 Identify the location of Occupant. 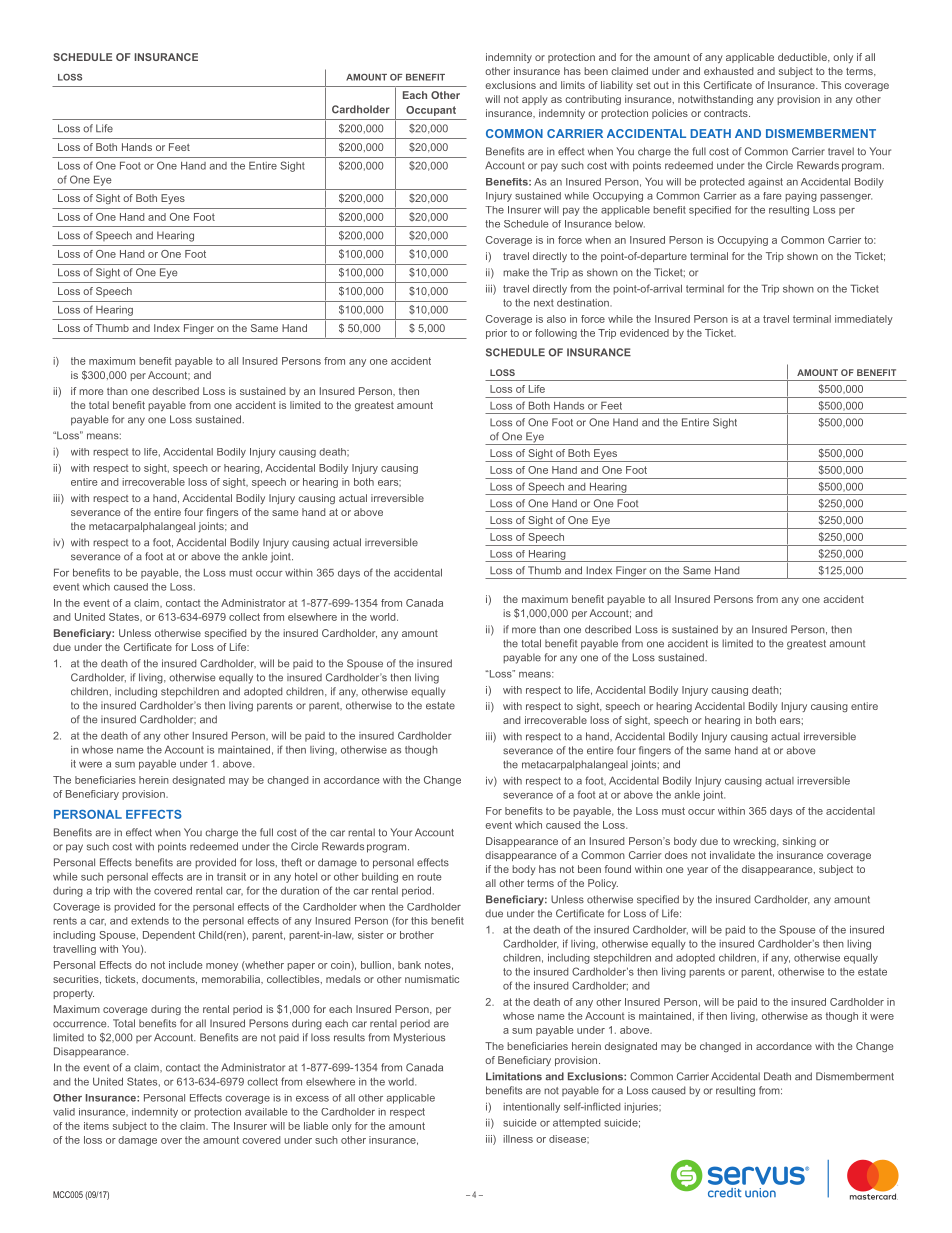
(431, 111).
